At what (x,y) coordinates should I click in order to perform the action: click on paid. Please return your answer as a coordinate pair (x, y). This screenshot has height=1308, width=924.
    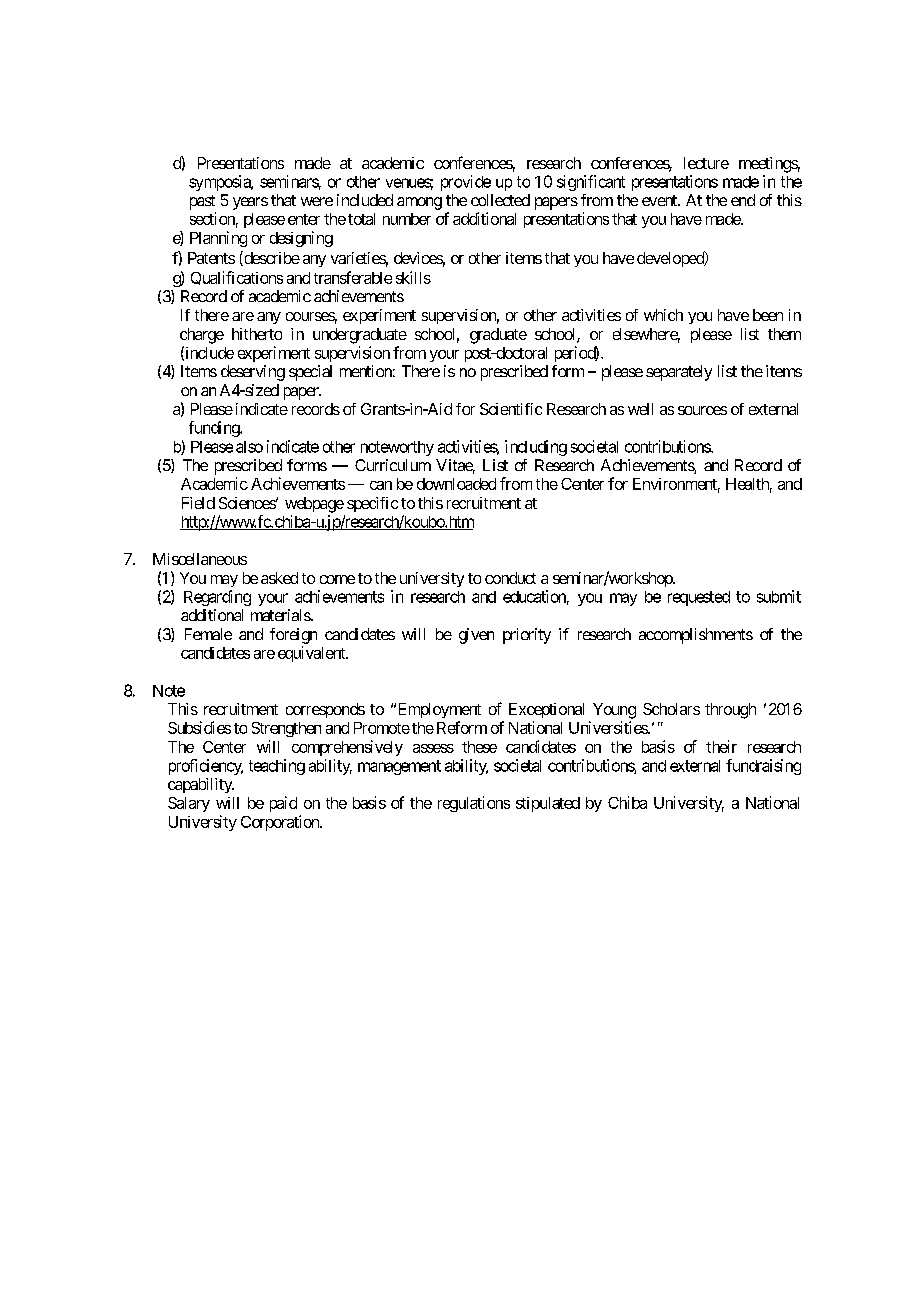
    Looking at the image, I should click on (283, 804).
